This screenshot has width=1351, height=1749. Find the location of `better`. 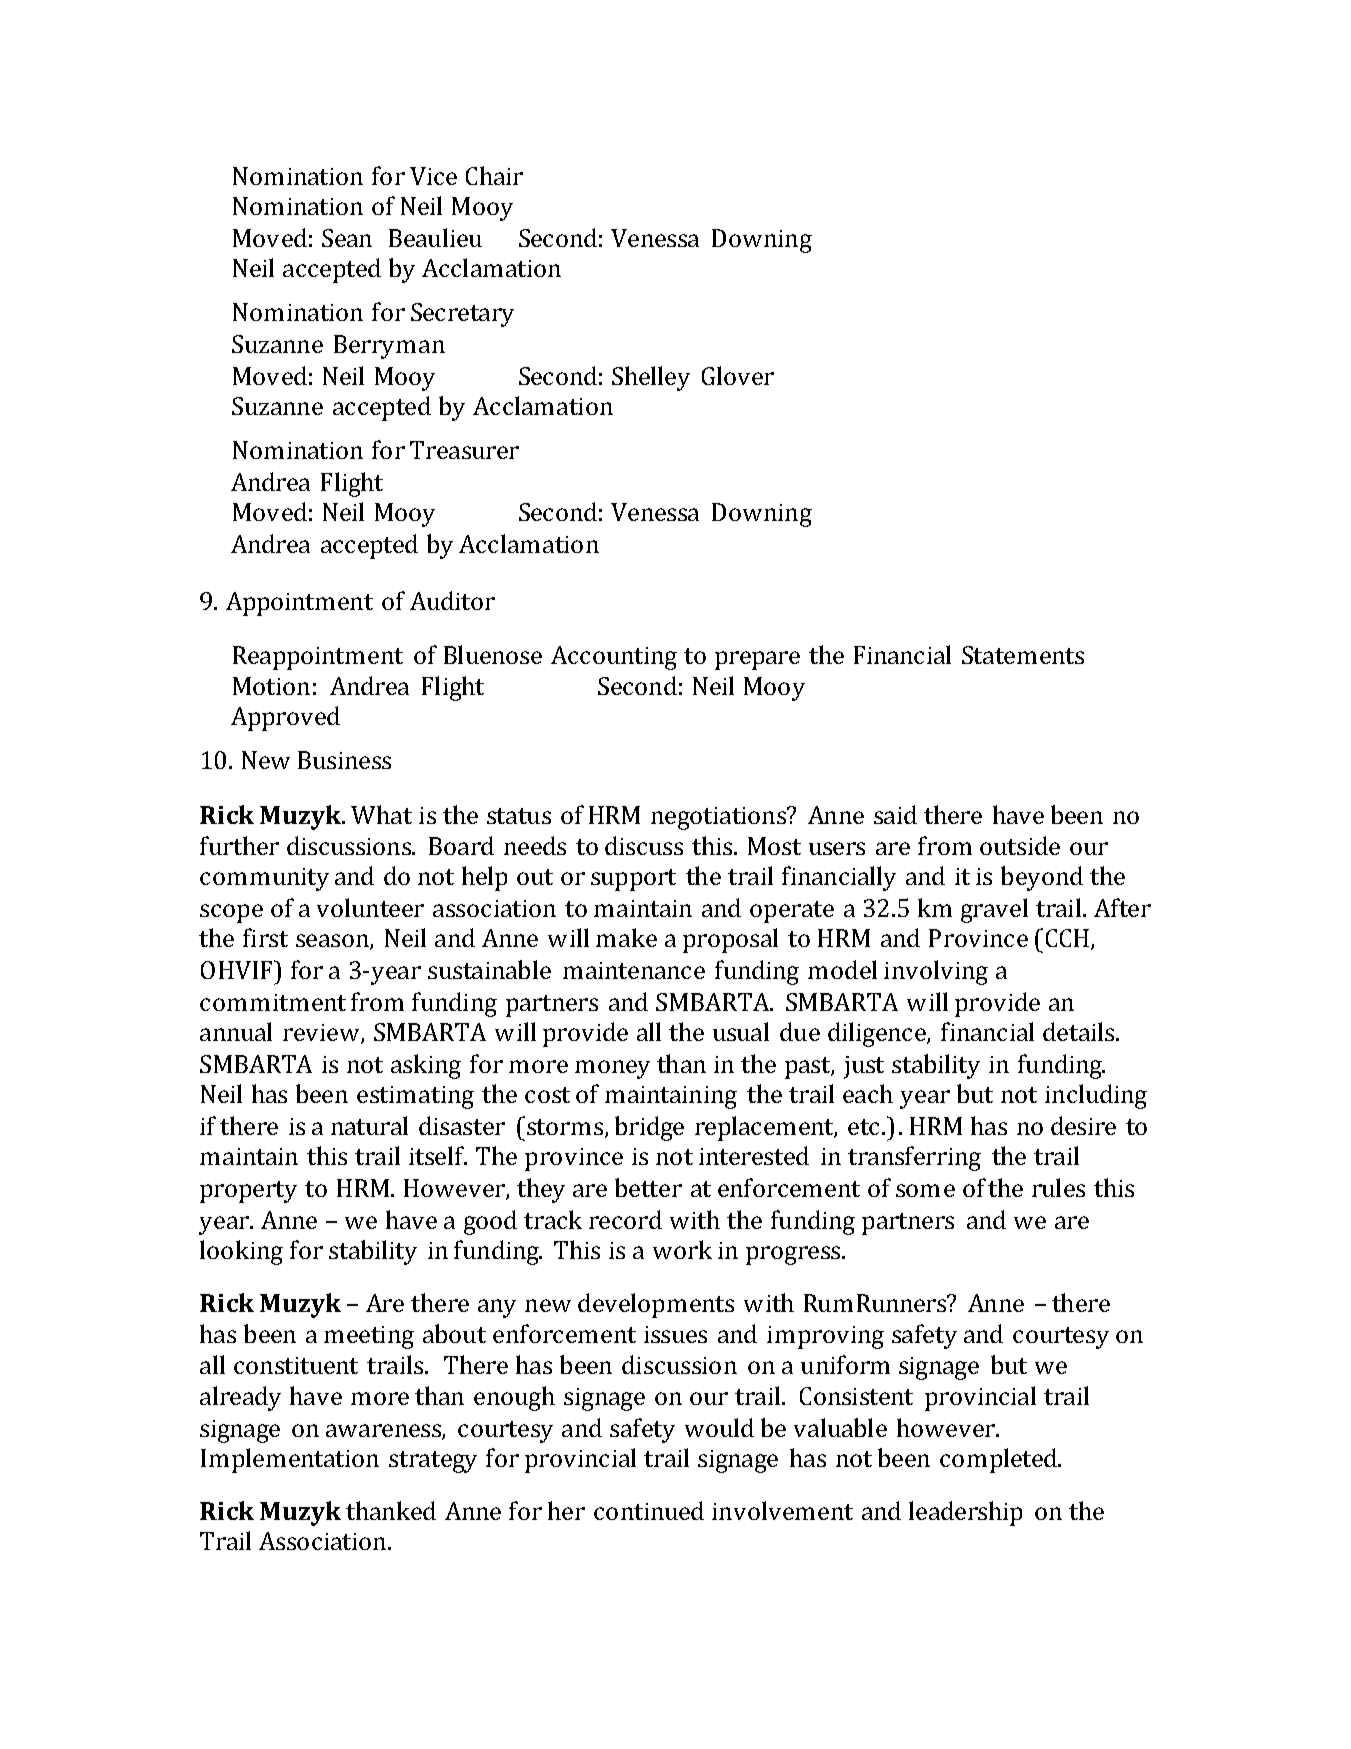

better is located at coordinates (648, 1187).
